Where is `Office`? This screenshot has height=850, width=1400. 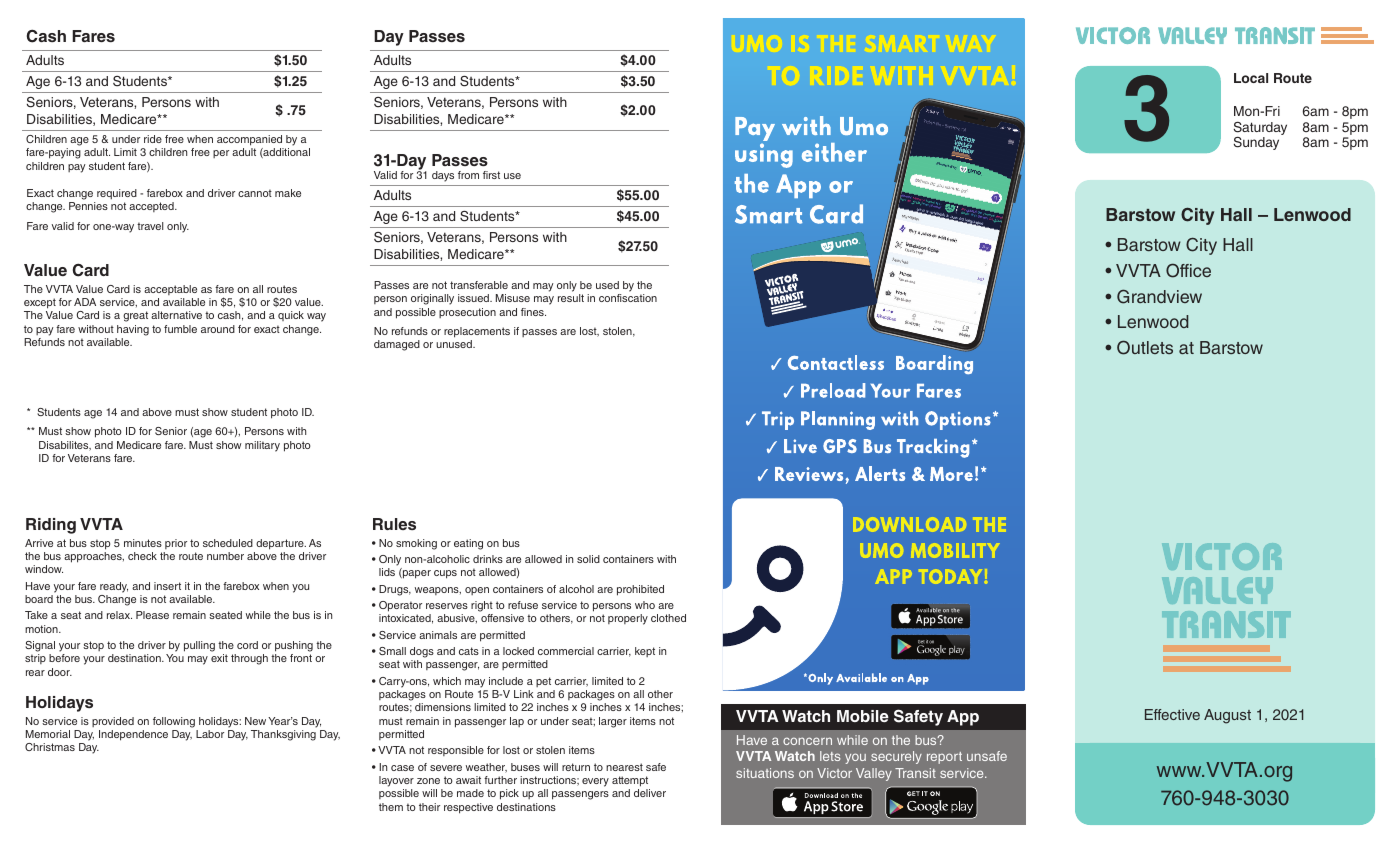 Office is located at coordinates (1188, 270).
